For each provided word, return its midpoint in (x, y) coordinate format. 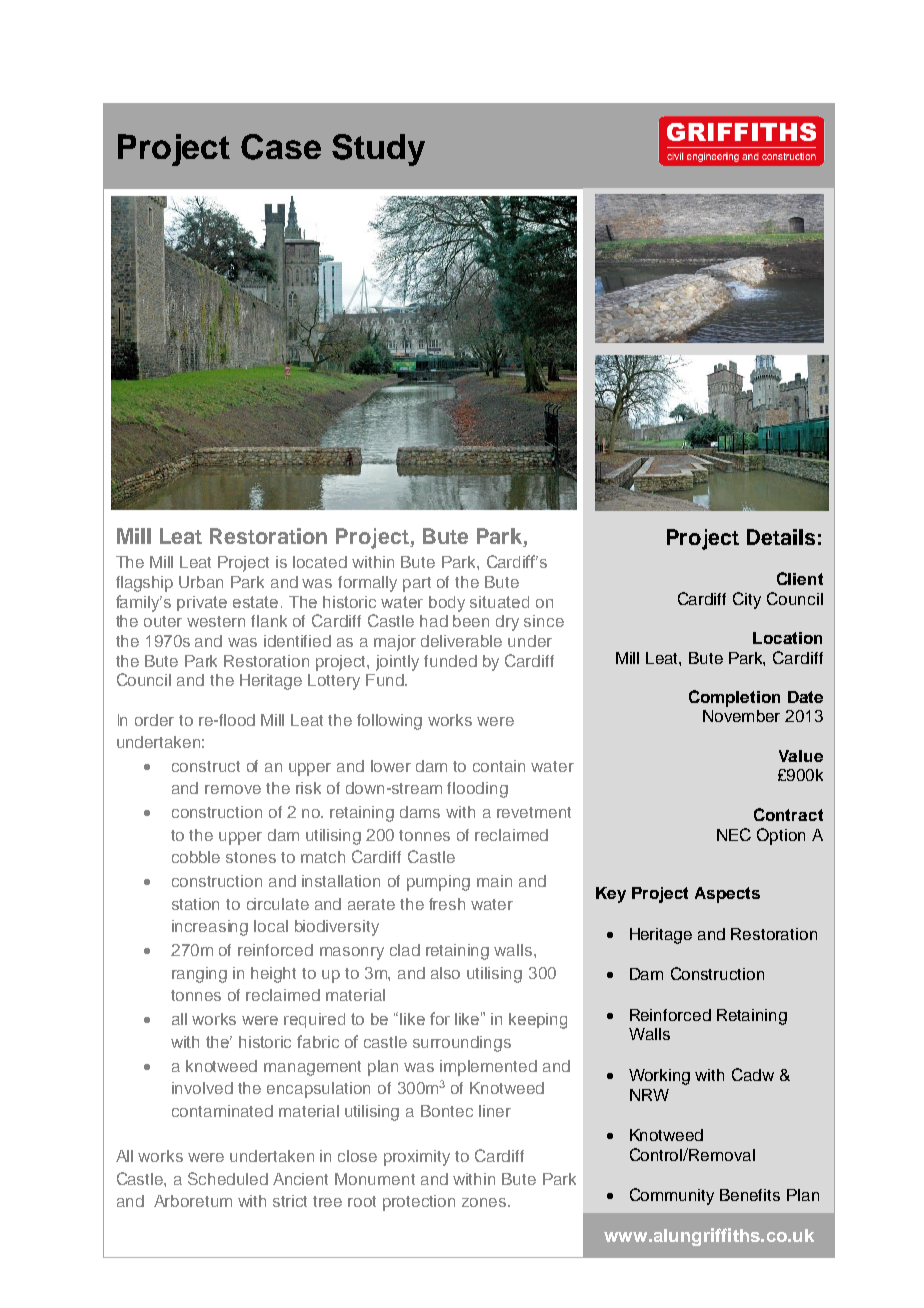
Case (281, 147)
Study (378, 150)
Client (800, 578)
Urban (201, 582)
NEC (734, 834)
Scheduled (228, 1178)
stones (251, 857)
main (494, 881)
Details (781, 537)
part (417, 584)
